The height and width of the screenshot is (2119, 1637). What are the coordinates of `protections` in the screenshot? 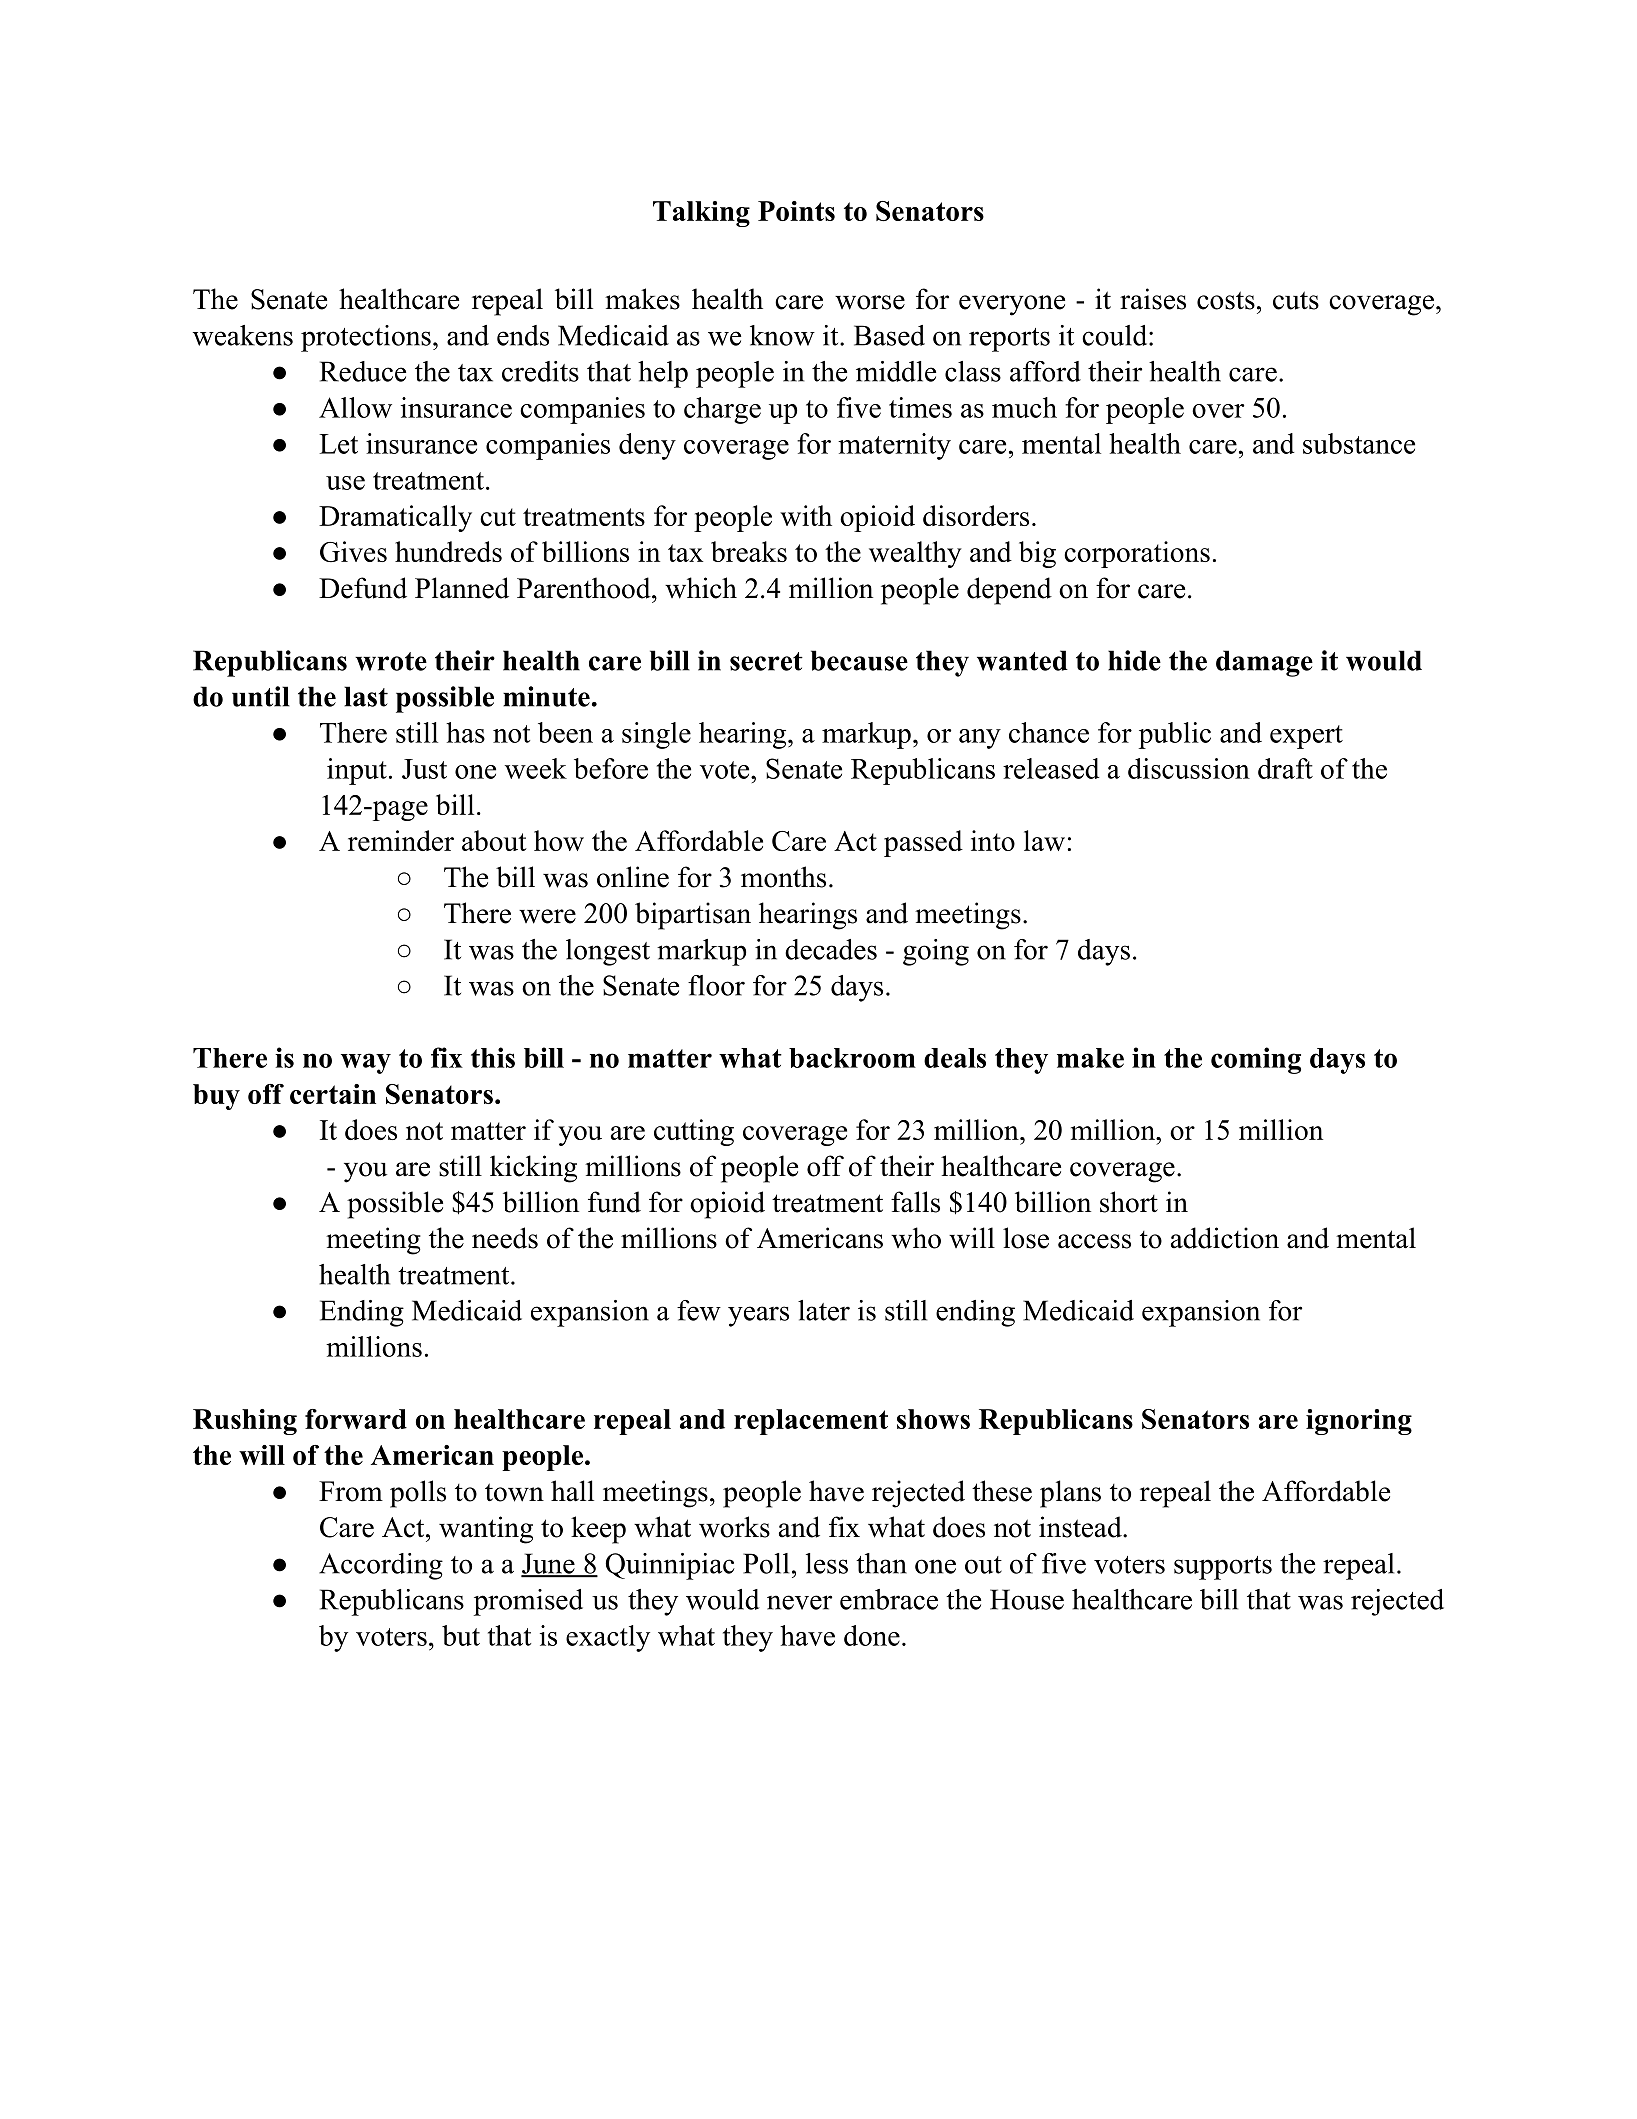 It's located at (366, 338).
